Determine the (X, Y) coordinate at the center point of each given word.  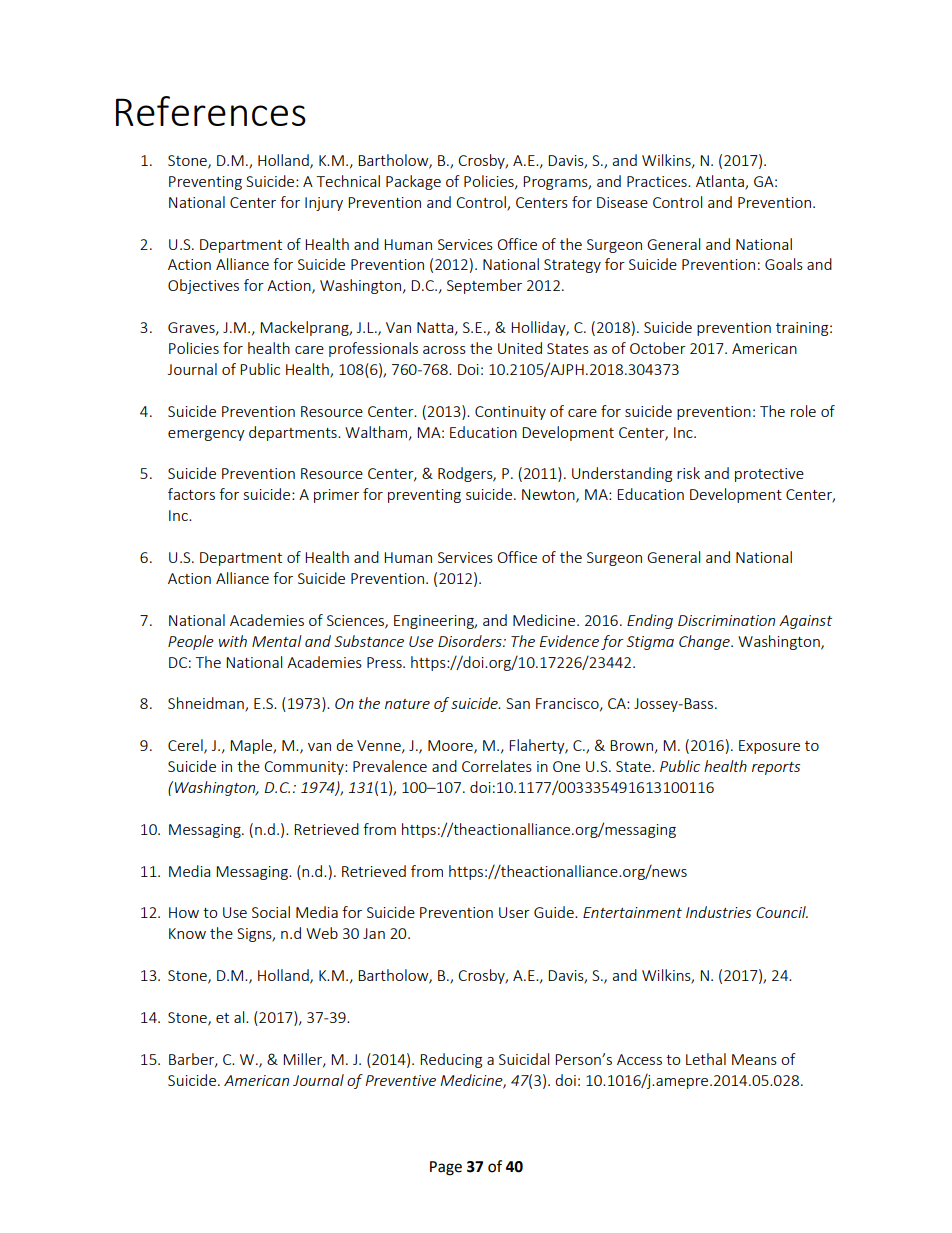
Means (754, 1059)
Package (413, 182)
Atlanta (721, 182)
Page (446, 1168)
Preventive (400, 1080)
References (211, 111)
